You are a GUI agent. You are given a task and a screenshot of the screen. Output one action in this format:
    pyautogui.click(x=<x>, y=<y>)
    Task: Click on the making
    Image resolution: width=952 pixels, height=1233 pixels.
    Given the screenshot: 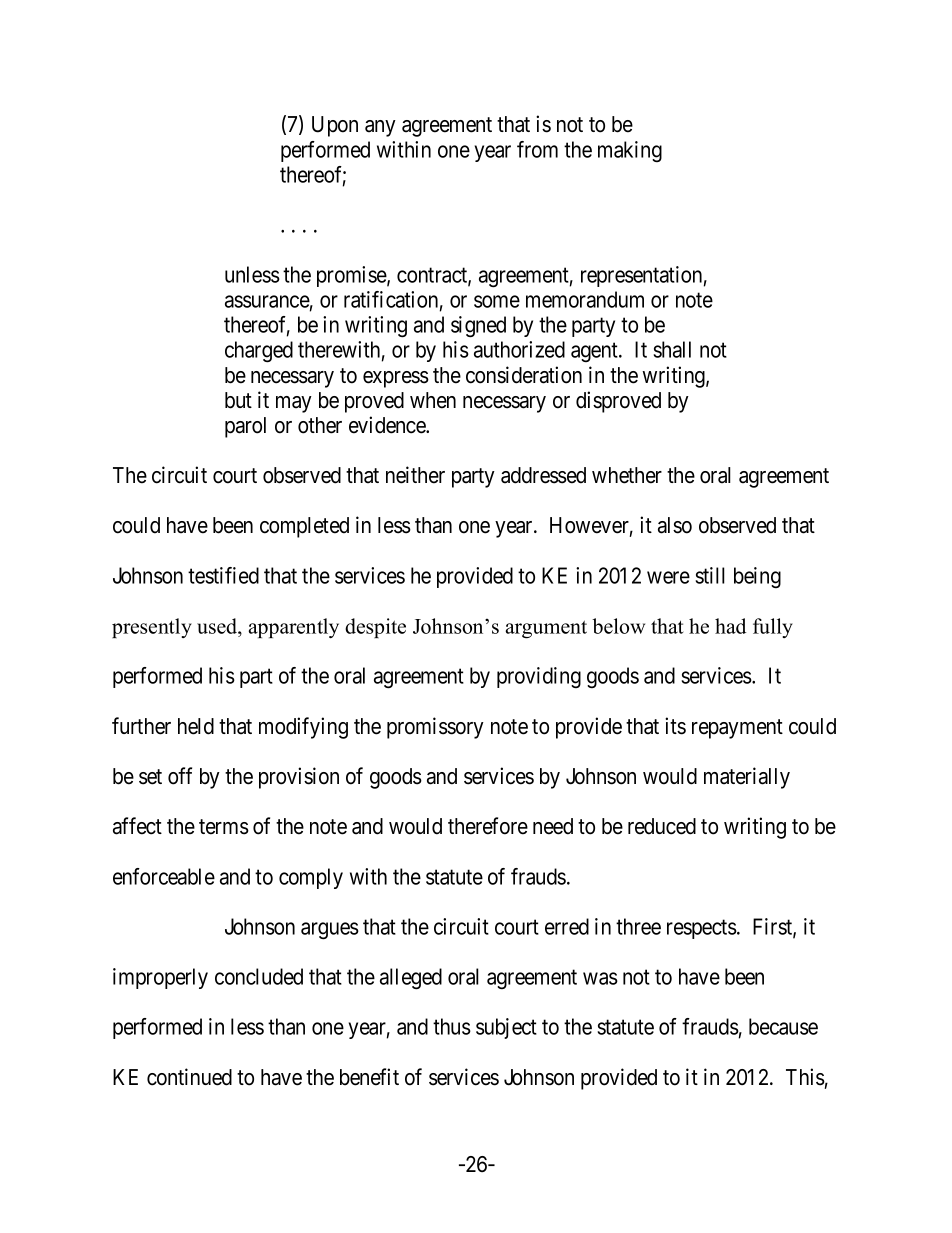 What is the action you would take?
    pyautogui.click(x=630, y=151)
